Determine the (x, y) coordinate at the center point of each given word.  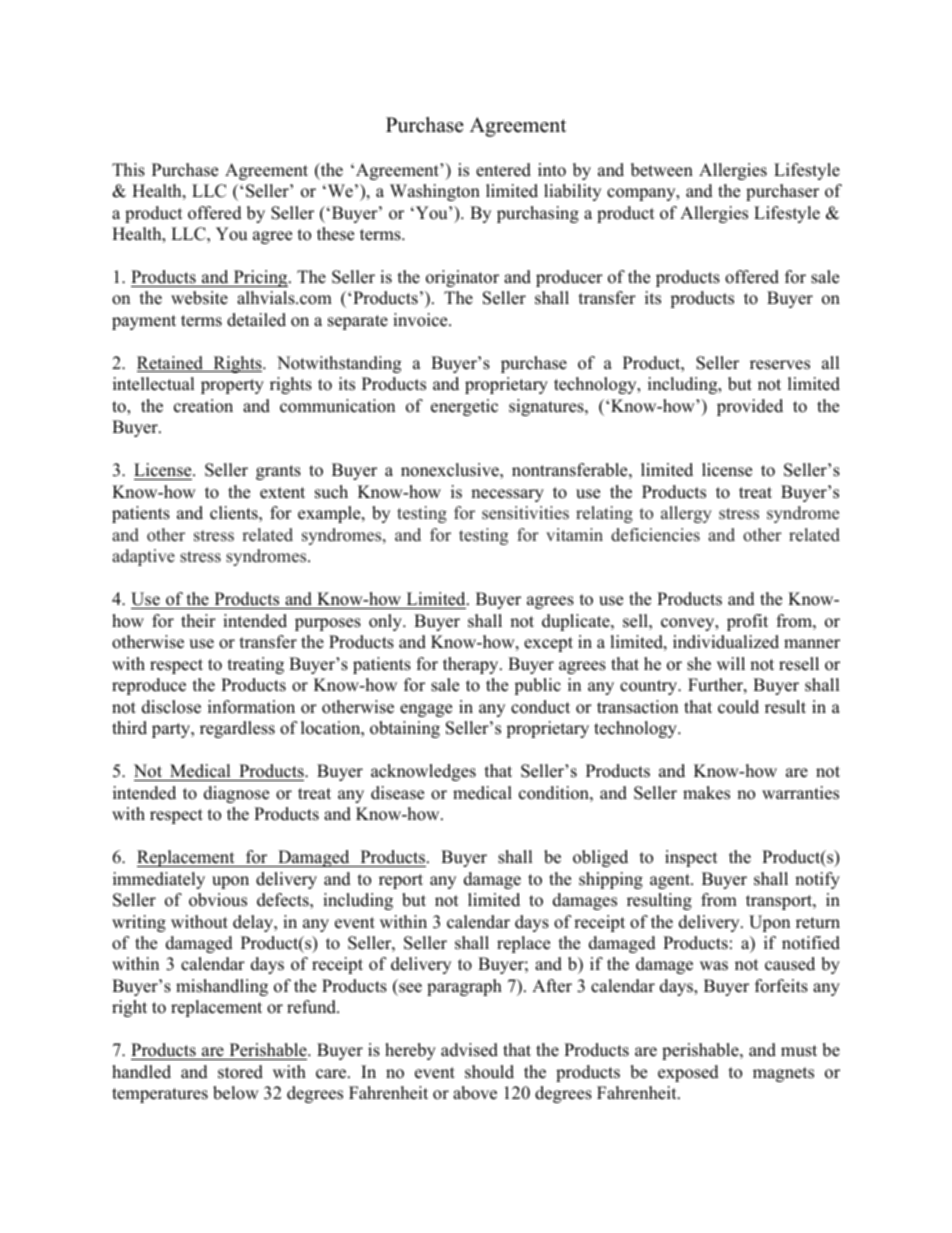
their (198, 621)
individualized (726, 642)
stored (240, 1072)
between (662, 170)
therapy (472, 665)
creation (203, 406)
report (401, 881)
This (128, 170)
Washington (435, 192)
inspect (691, 858)
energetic (464, 407)
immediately (159, 880)
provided (750, 407)
